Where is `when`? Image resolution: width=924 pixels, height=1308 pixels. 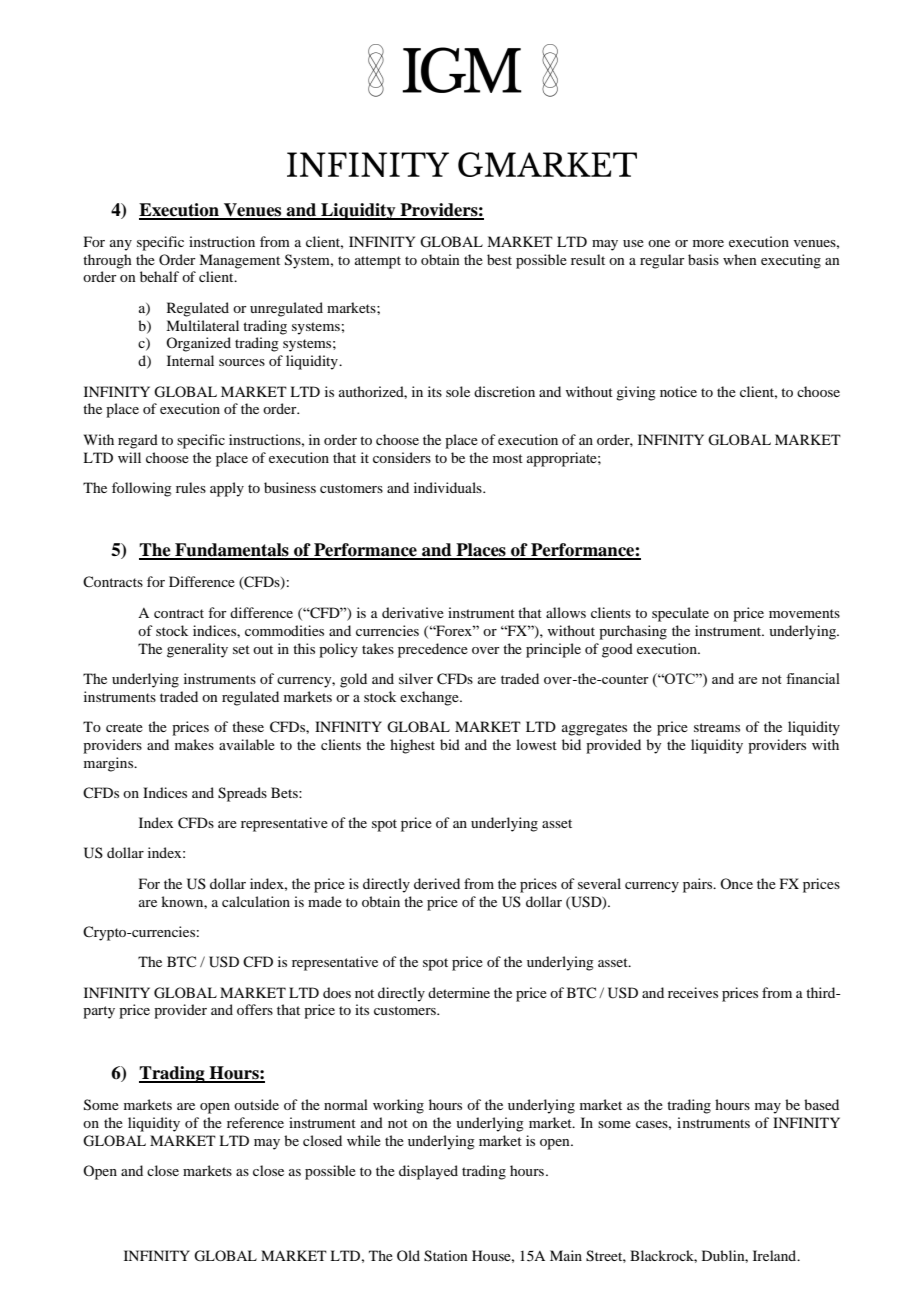 when is located at coordinates (740, 259).
